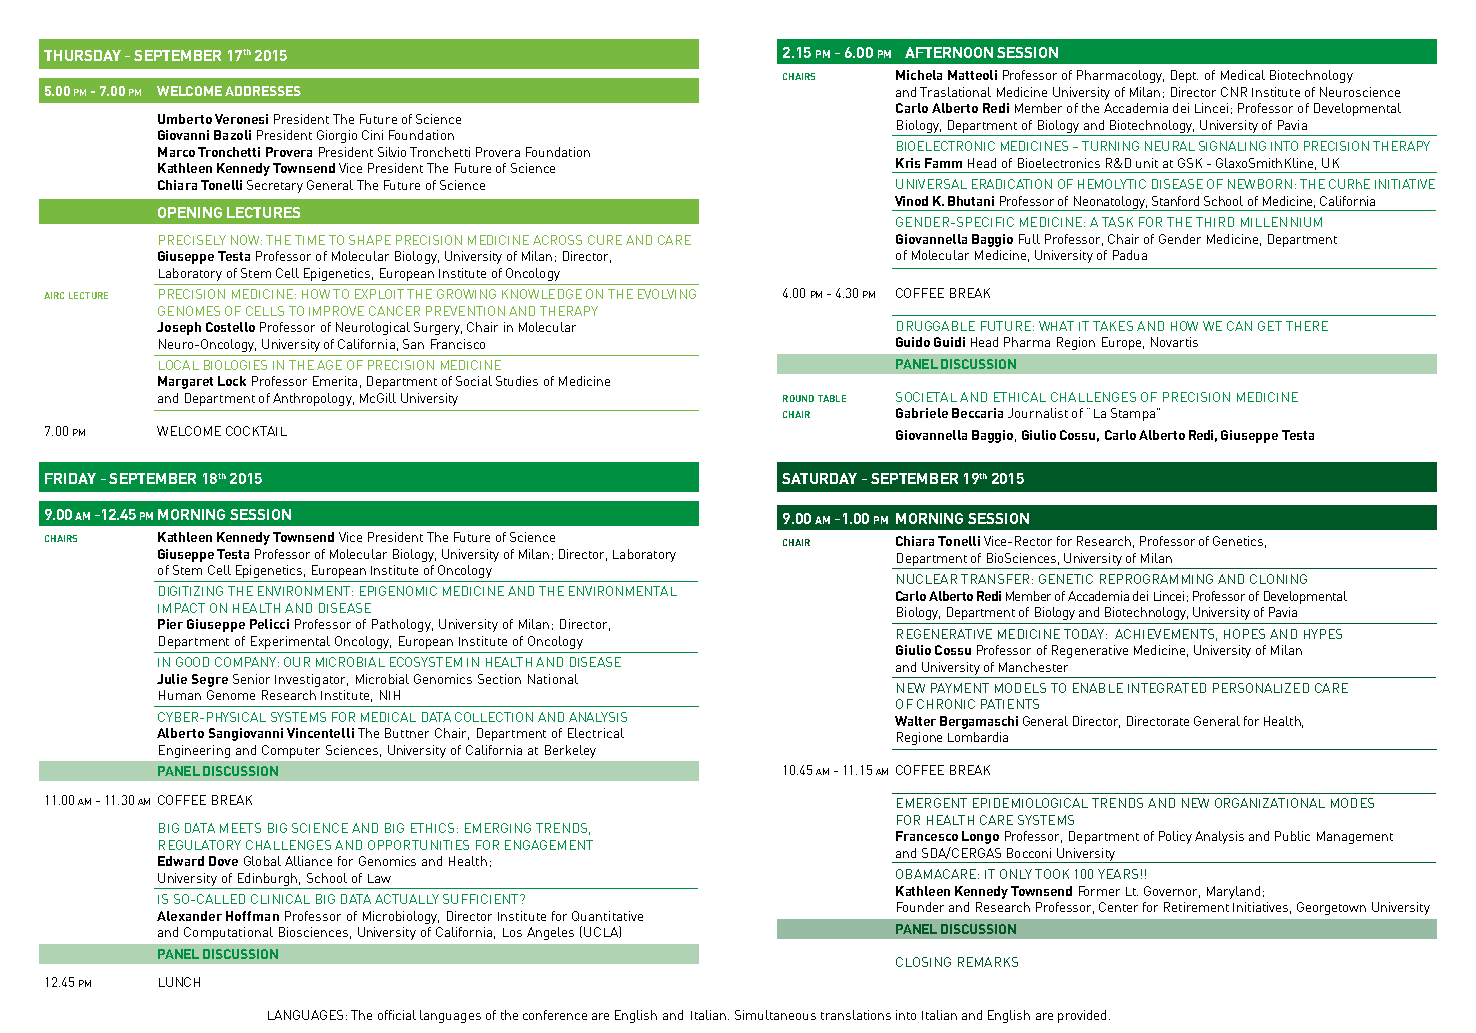 The width and height of the image is (1476, 1033). I want to click on reprogramming, so click(1156, 579).
